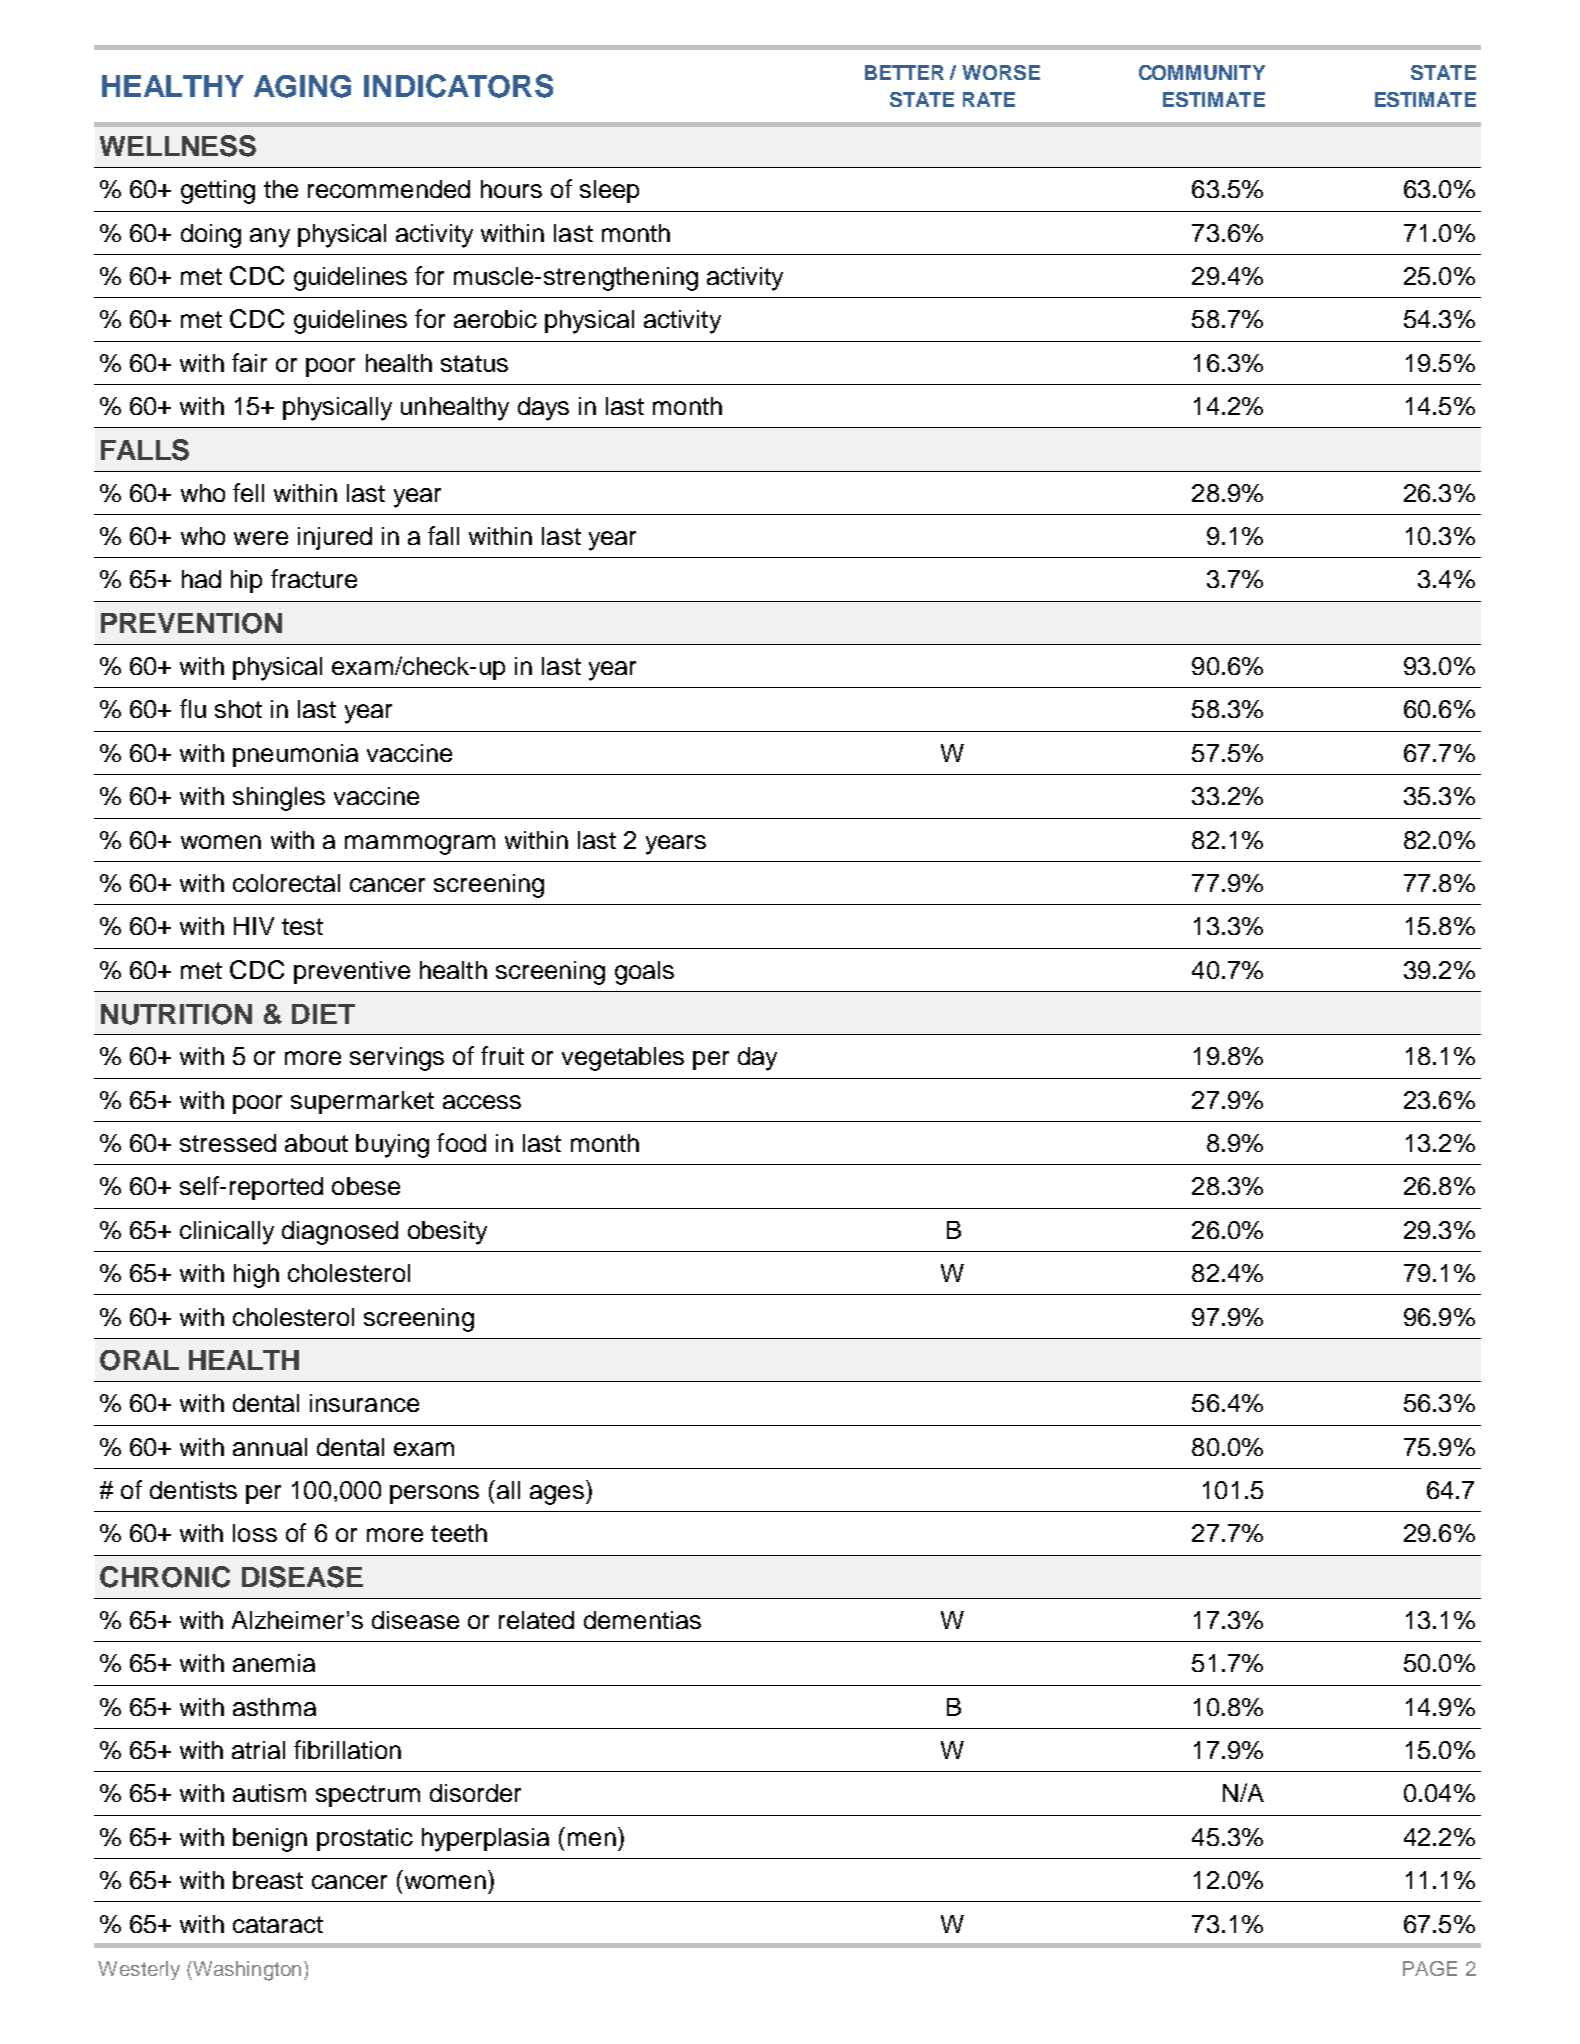  I want to click on goals, so click(644, 973).
